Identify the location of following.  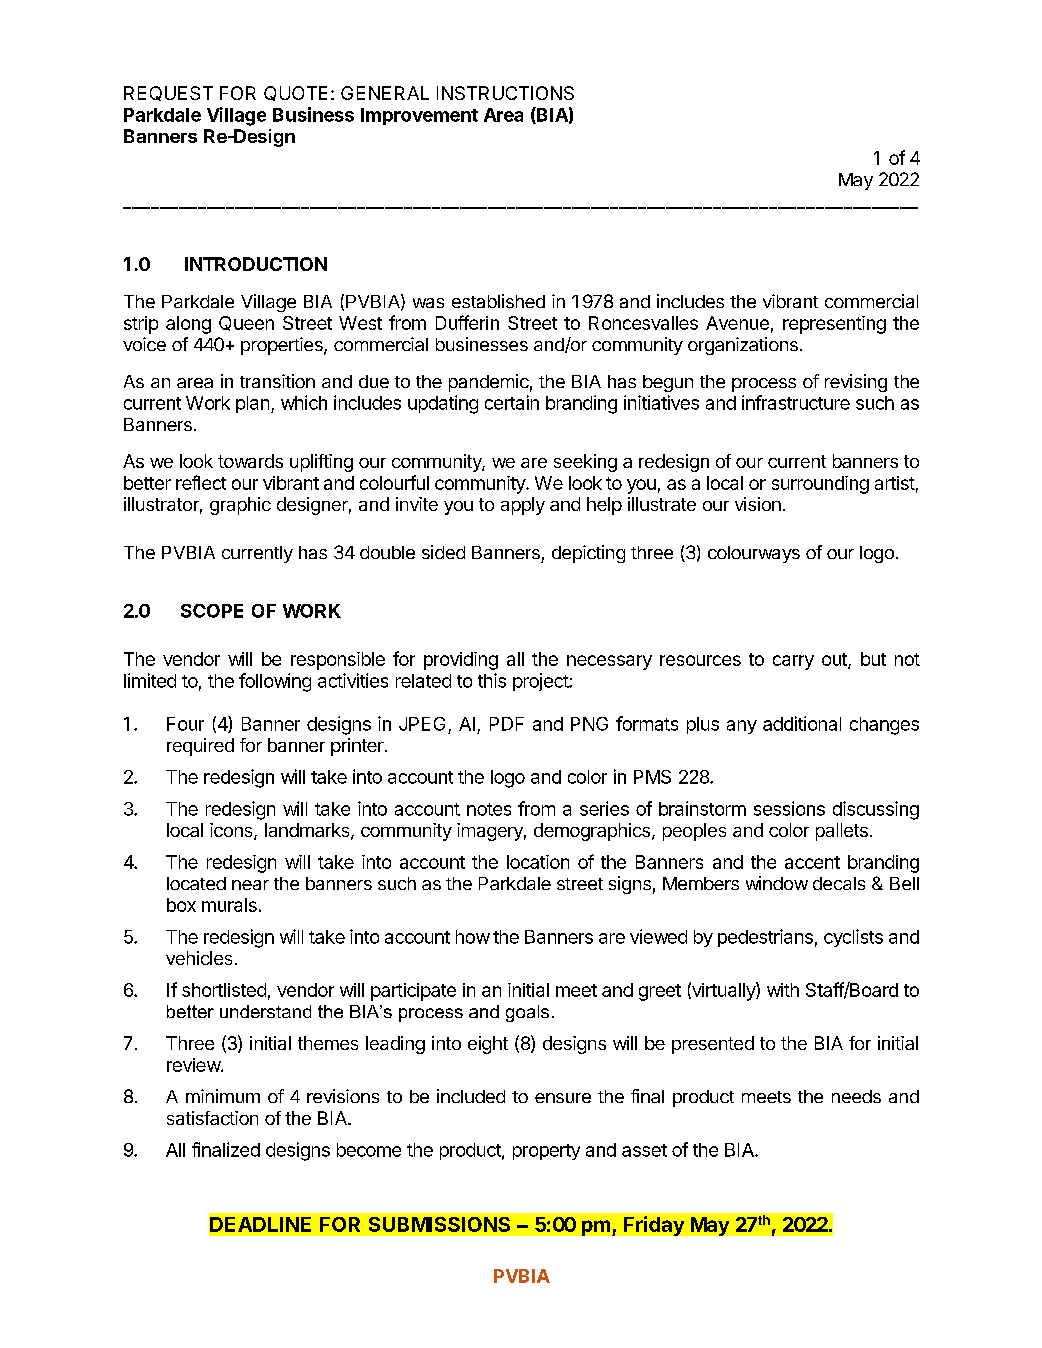
(275, 682).
